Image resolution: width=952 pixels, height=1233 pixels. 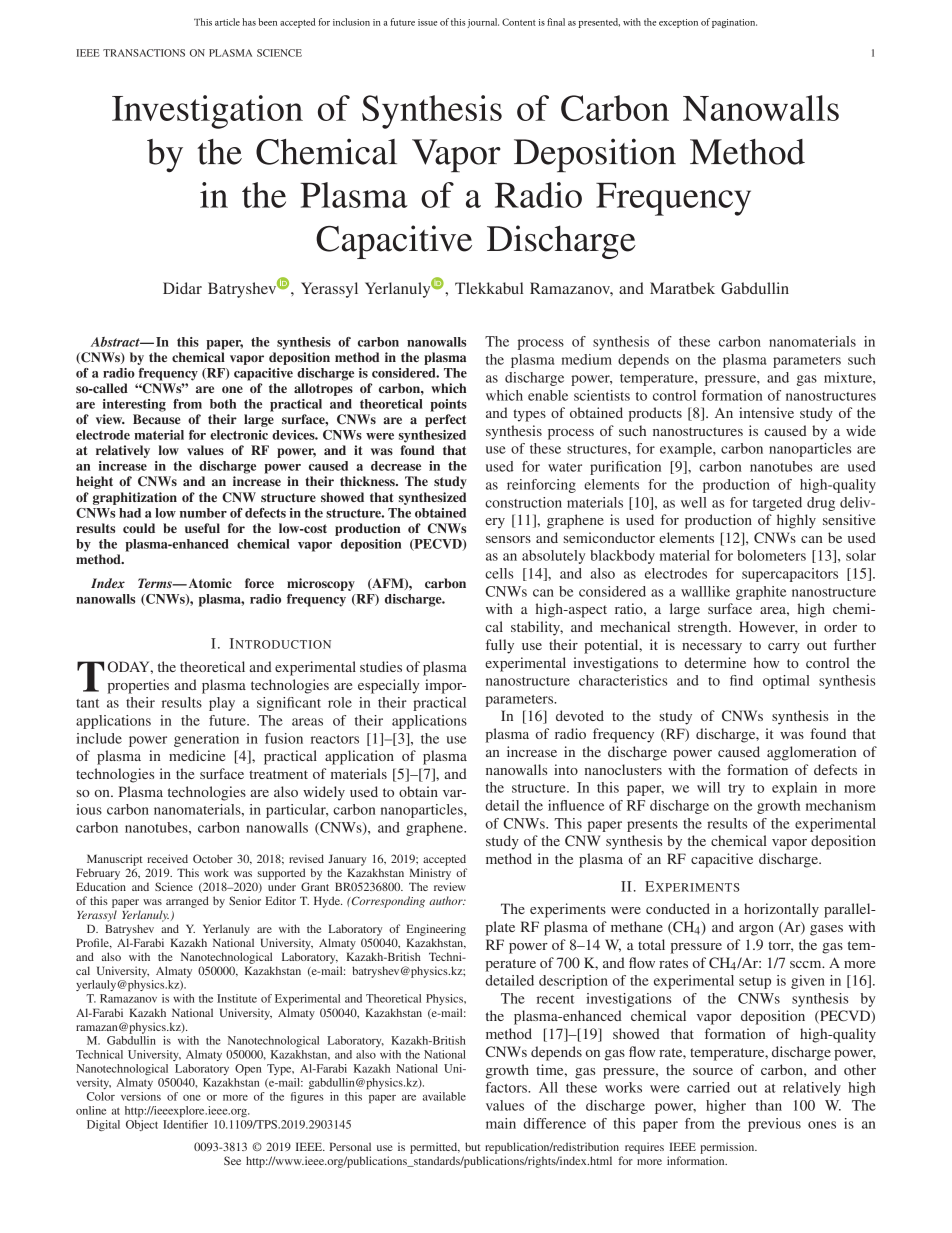 What do you see at coordinates (210, 583) in the screenshot?
I see `Atomic` at bounding box center [210, 583].
